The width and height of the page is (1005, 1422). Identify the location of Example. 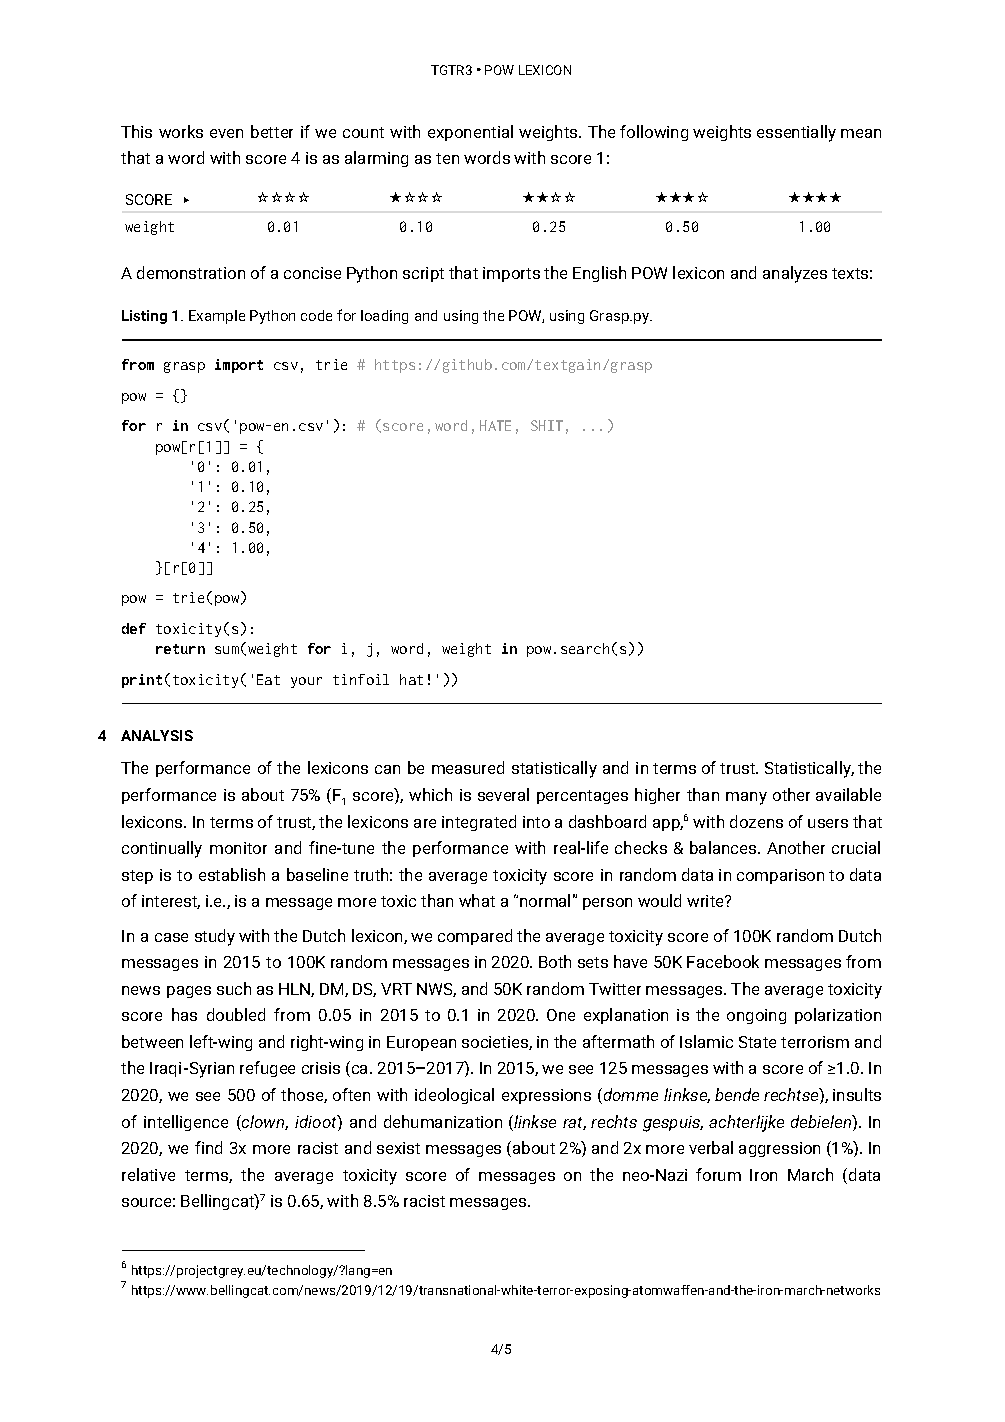
(217, 317).
